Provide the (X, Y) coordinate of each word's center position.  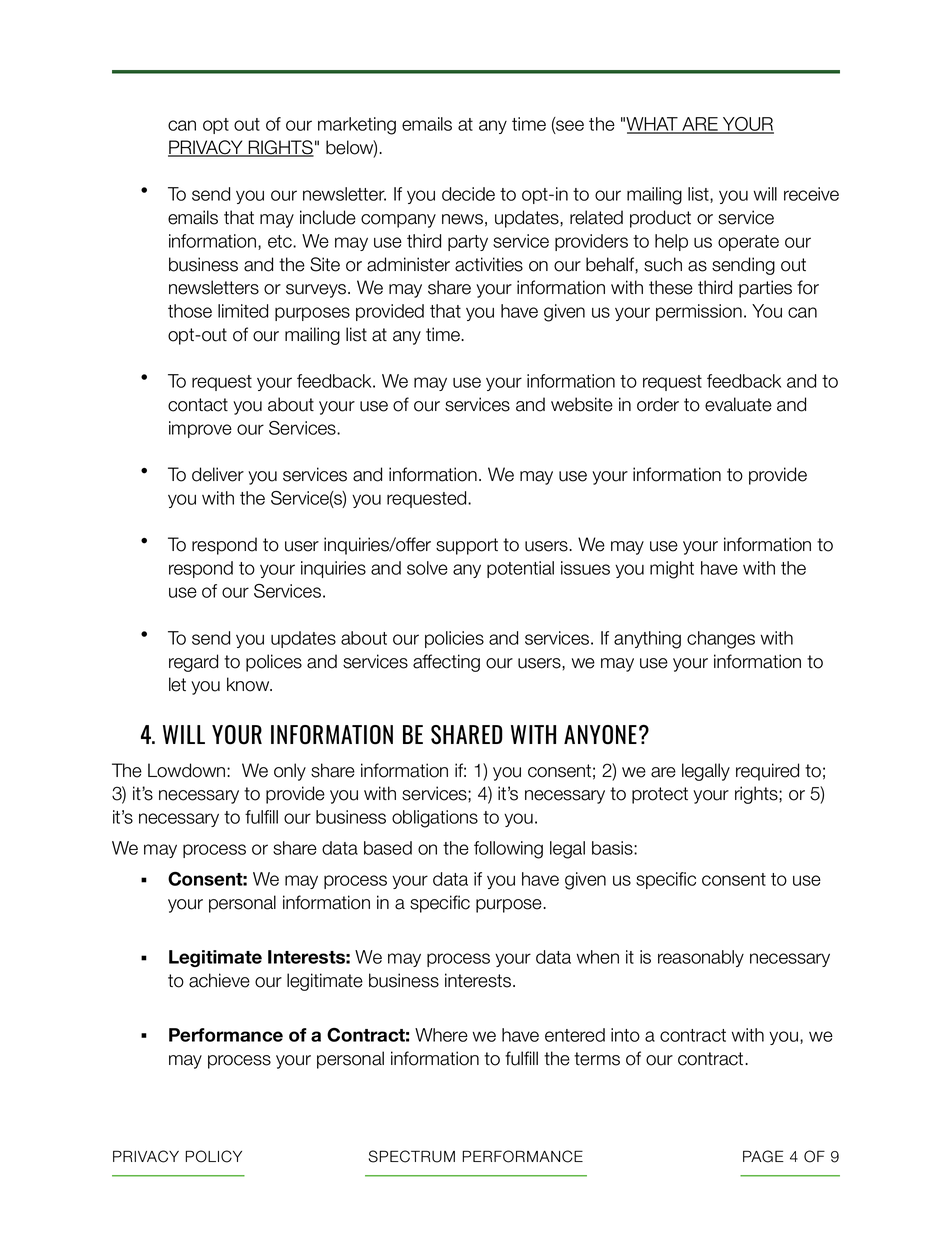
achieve (219, 980)
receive (811, 194)
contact (198, 405)
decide (468, 194)
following (508, 850)
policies (454, 639)
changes (721, 640)
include (328, 217)
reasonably (701, 958)
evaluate (738, 404)
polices (274, 663)
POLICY (213, 1156)
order (658, 404)
